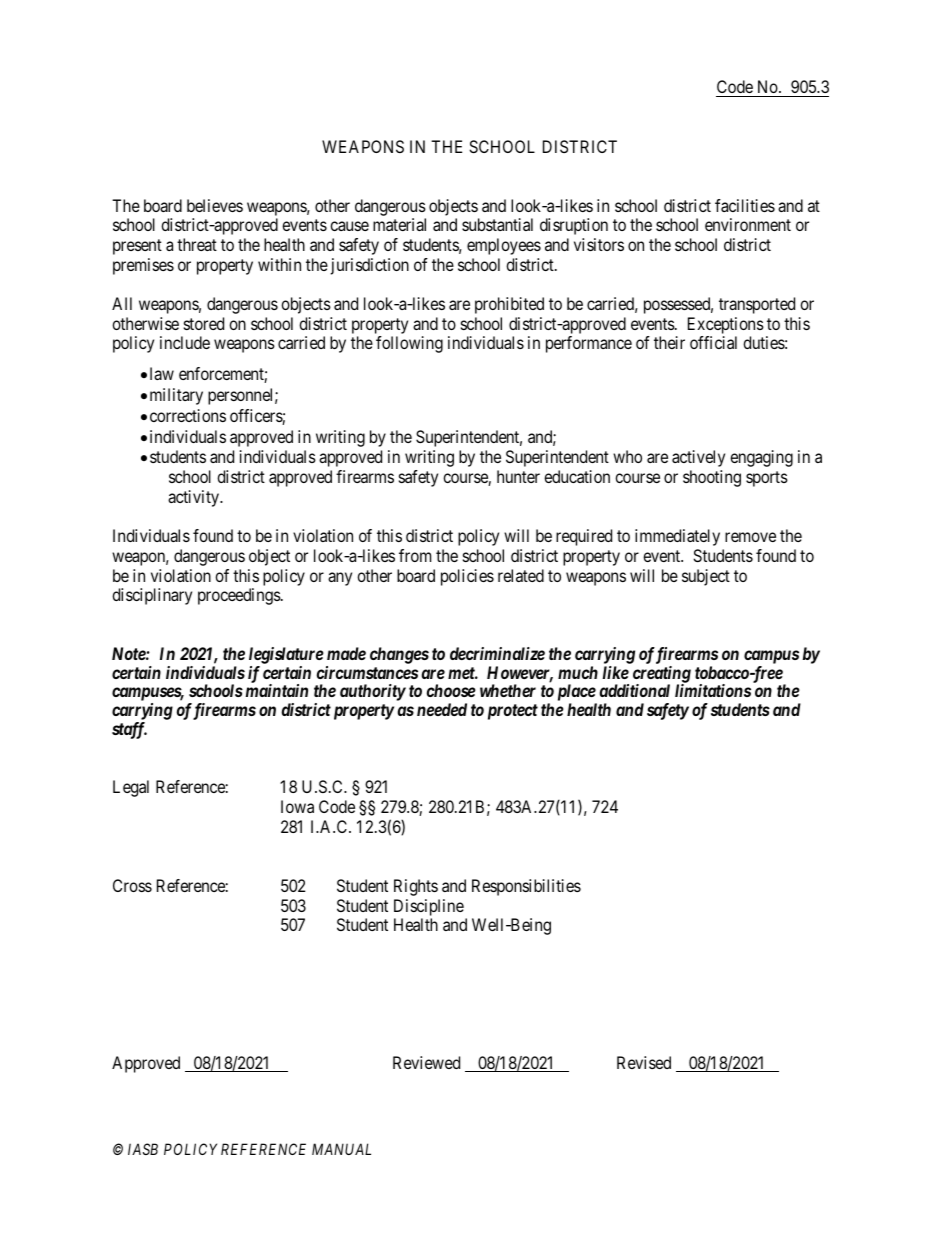 This screenshot has height=1233, width=952. Describe the element at coordinates (748, 224) in the screenshot. I see `environment` at that location.
